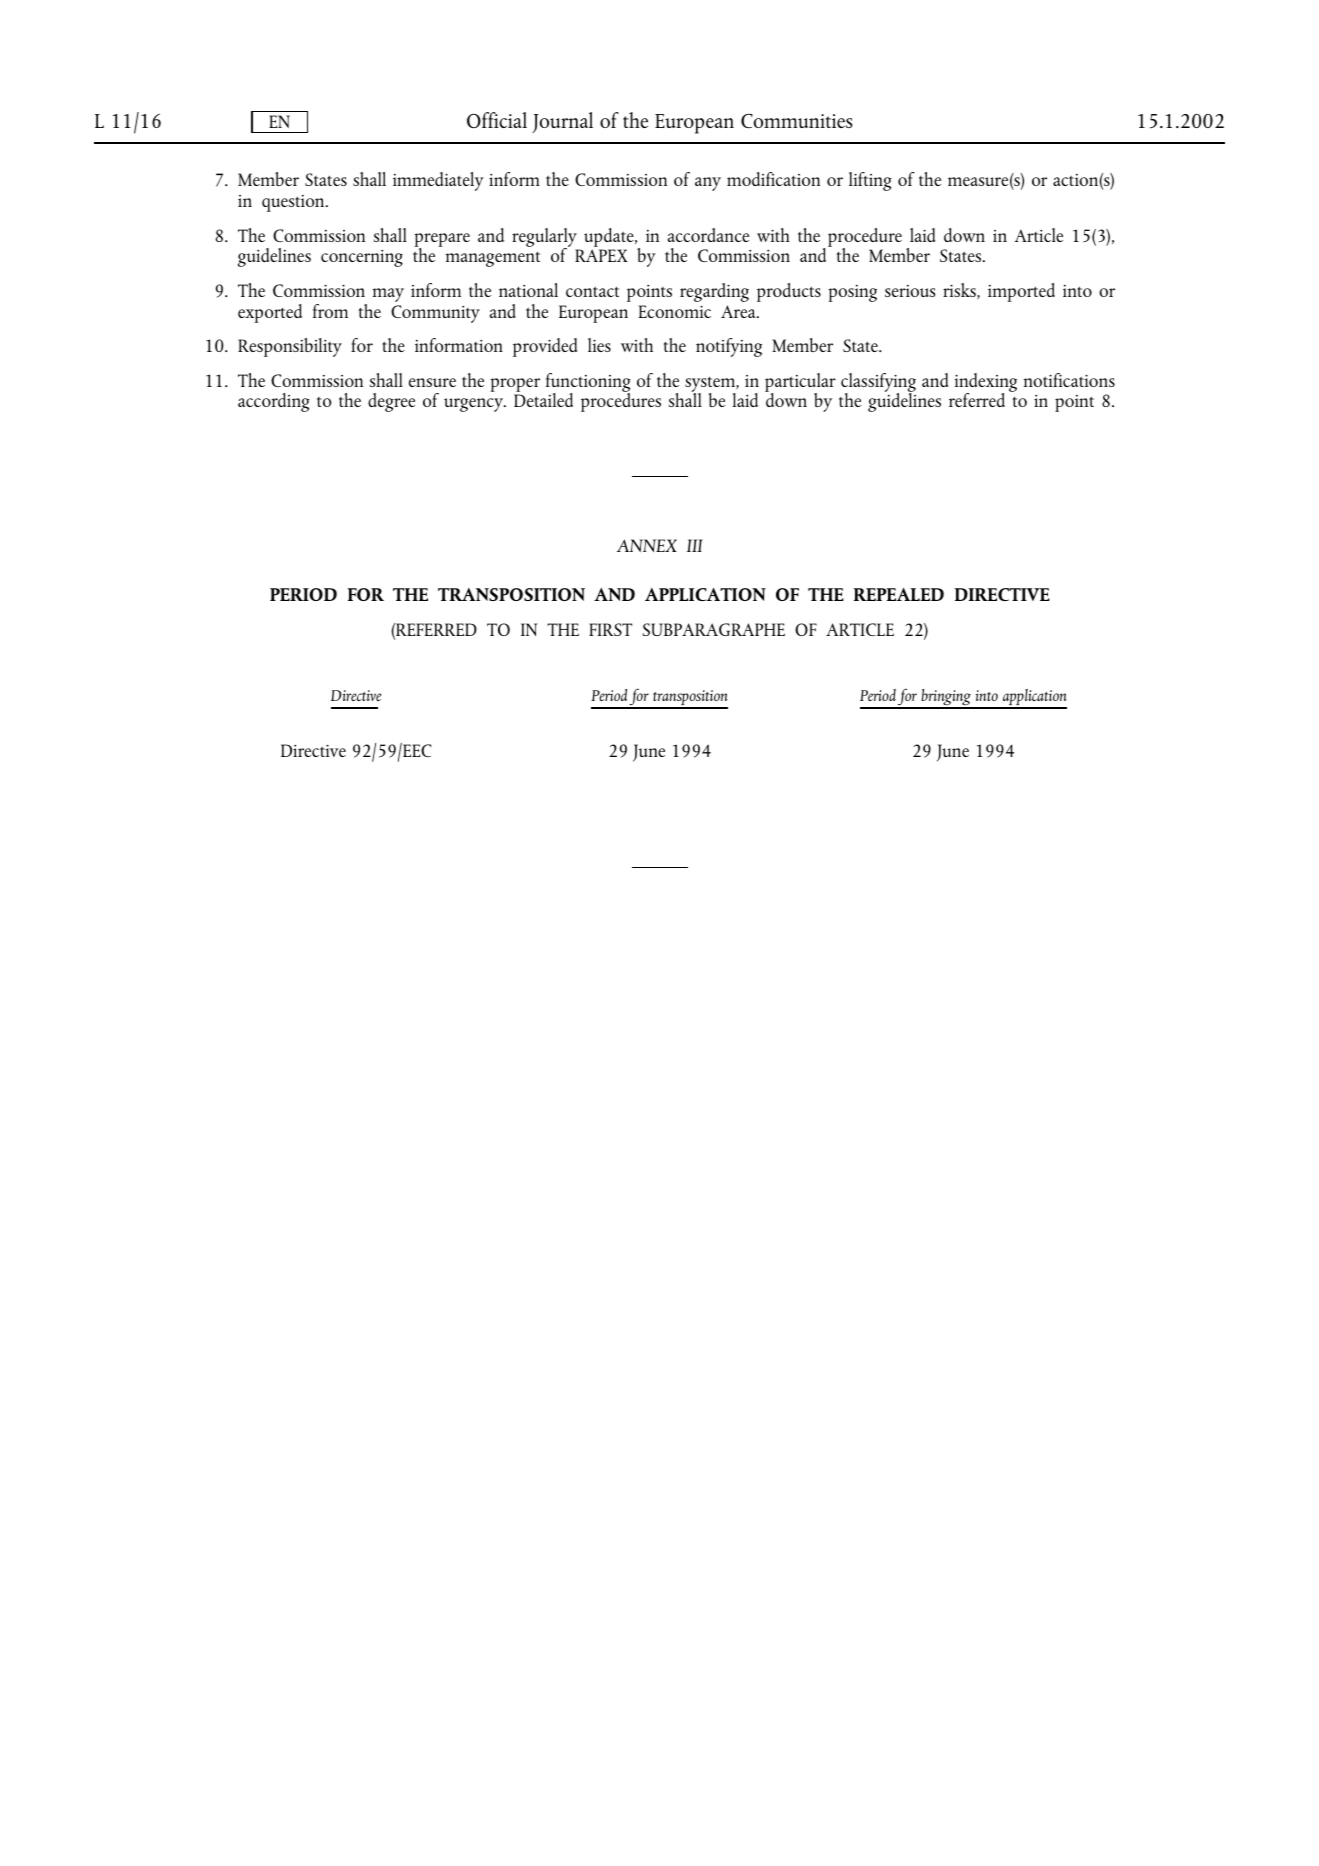 Image resolution: width=1319 pixels, height=1866 pixels. What do you see at coordinates (497, 120) in the screenshot?
I see `Official` at bounding box center [497, 120].
